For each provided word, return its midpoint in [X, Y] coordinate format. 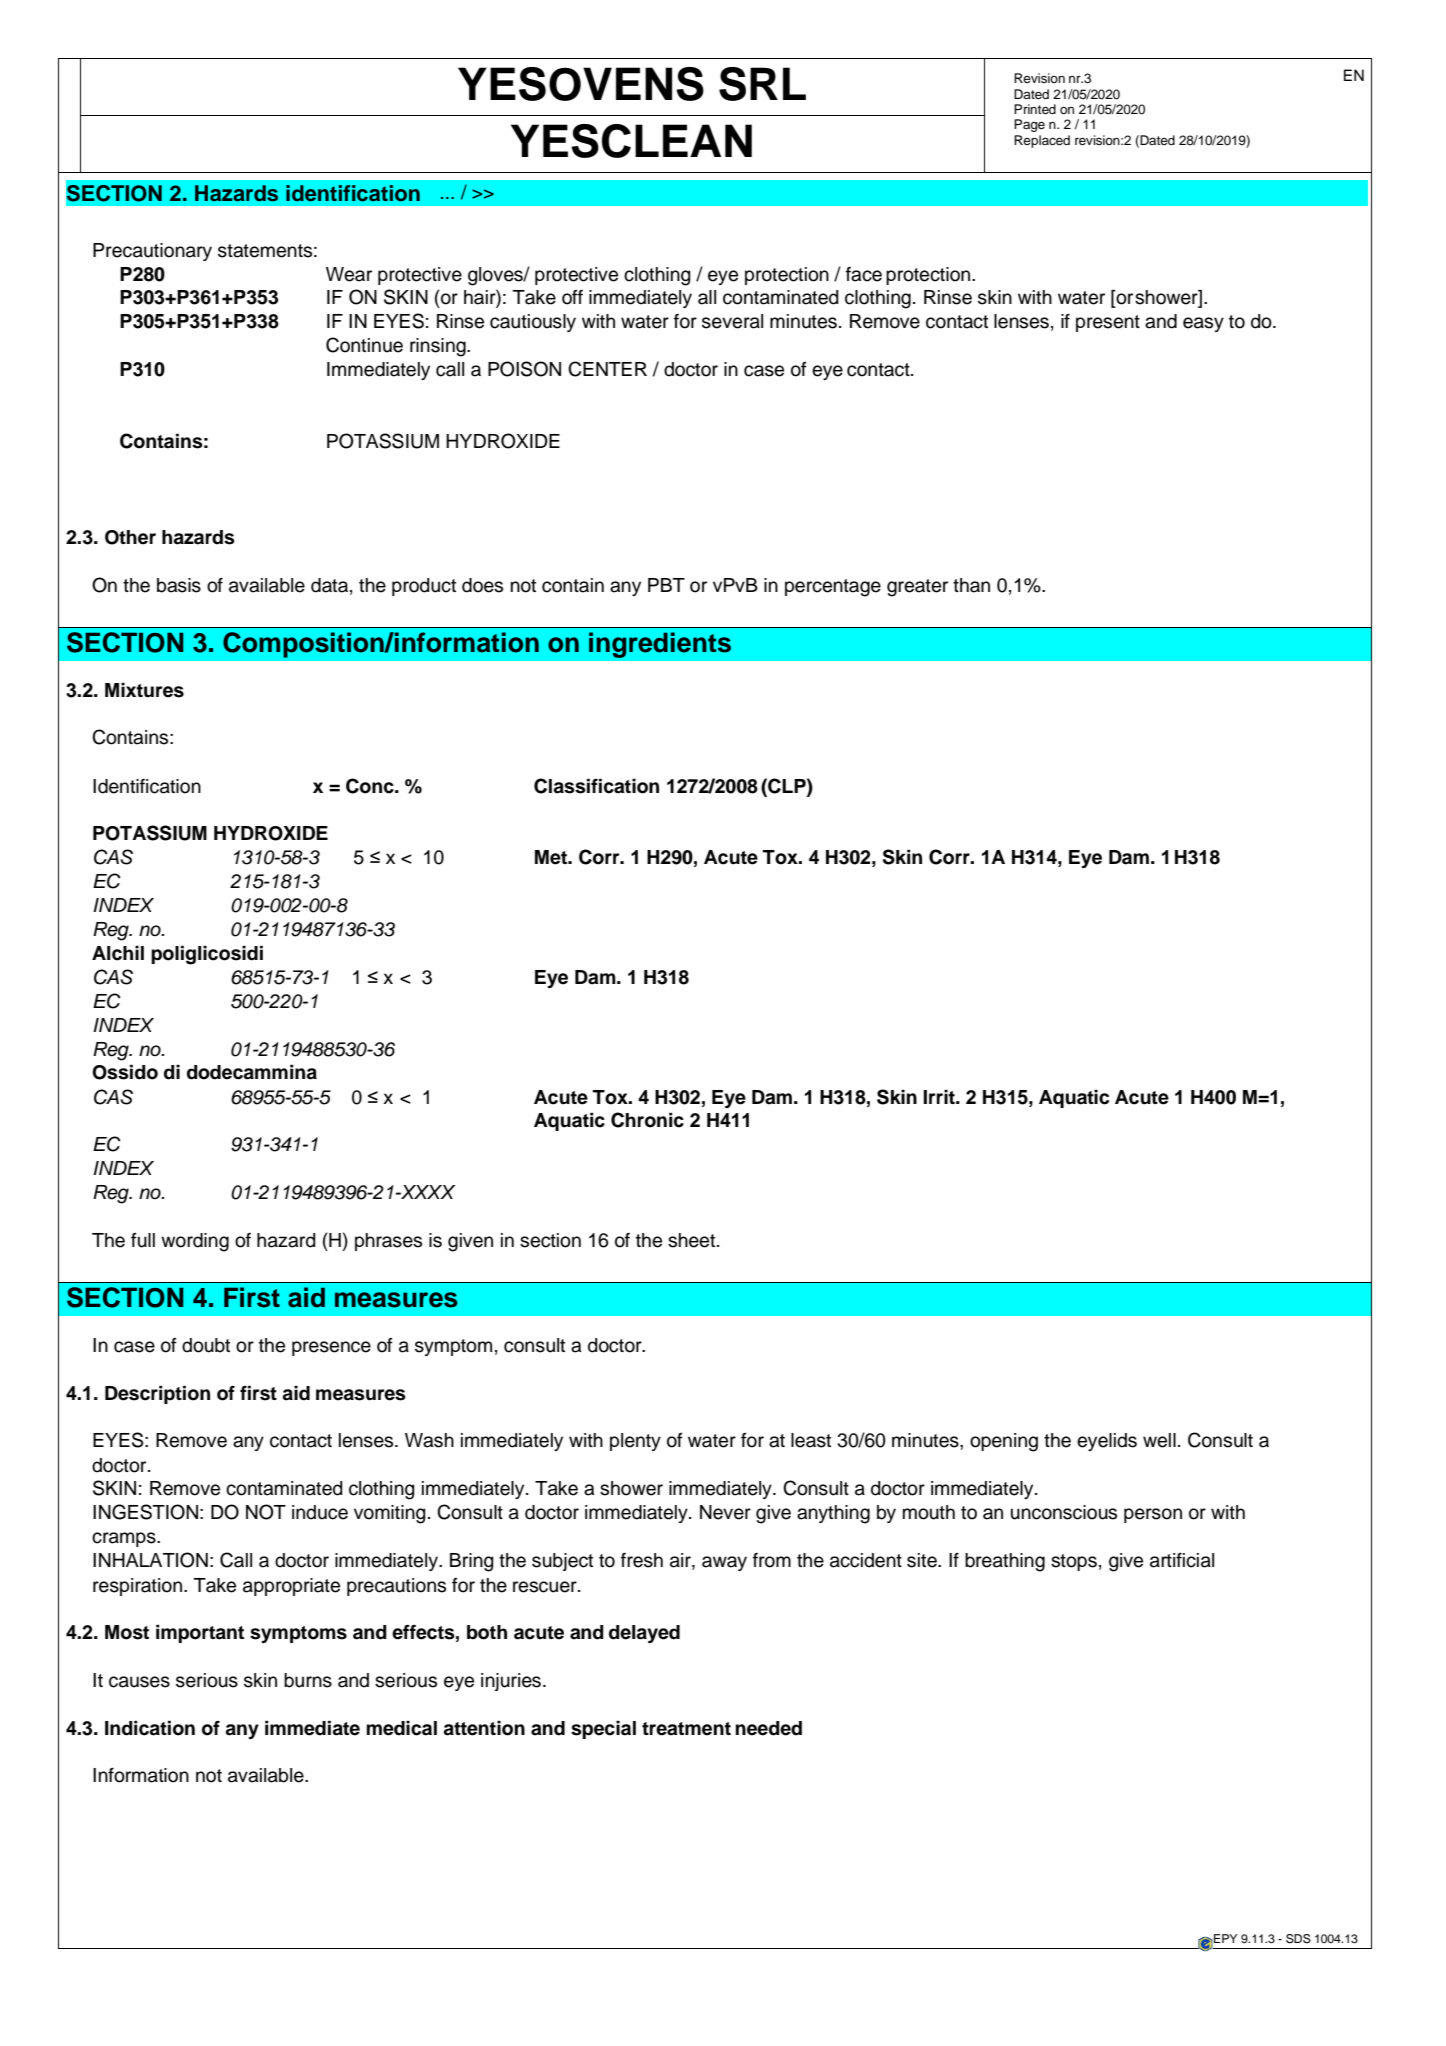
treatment [686, 1729]
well [1159, 1440]
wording [195, 1242]
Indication [150, 1728]
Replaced [1042, 141]
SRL [762, 84]
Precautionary [152, 252]
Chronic [647, 1120]
